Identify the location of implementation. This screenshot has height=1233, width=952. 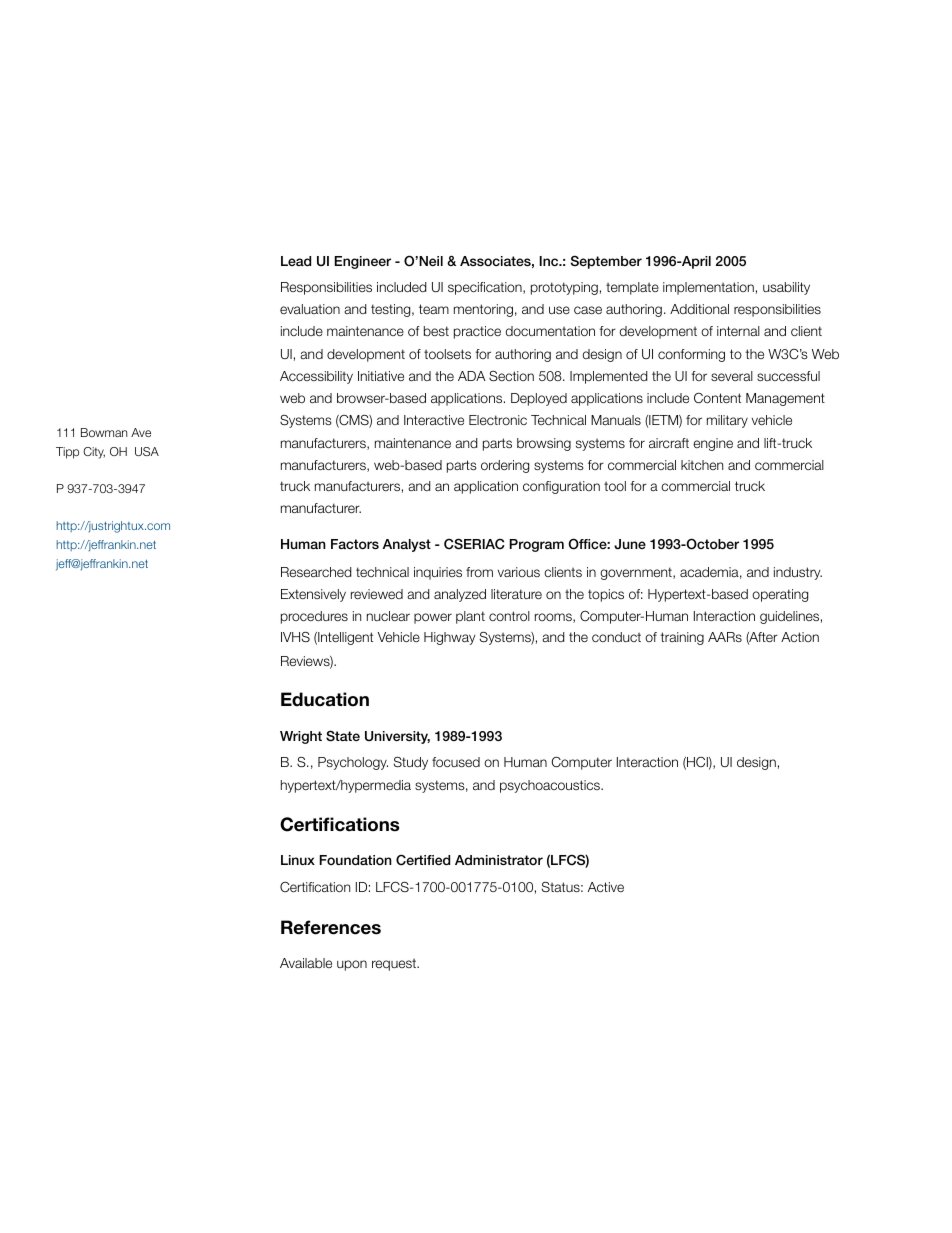
(708, 288).
